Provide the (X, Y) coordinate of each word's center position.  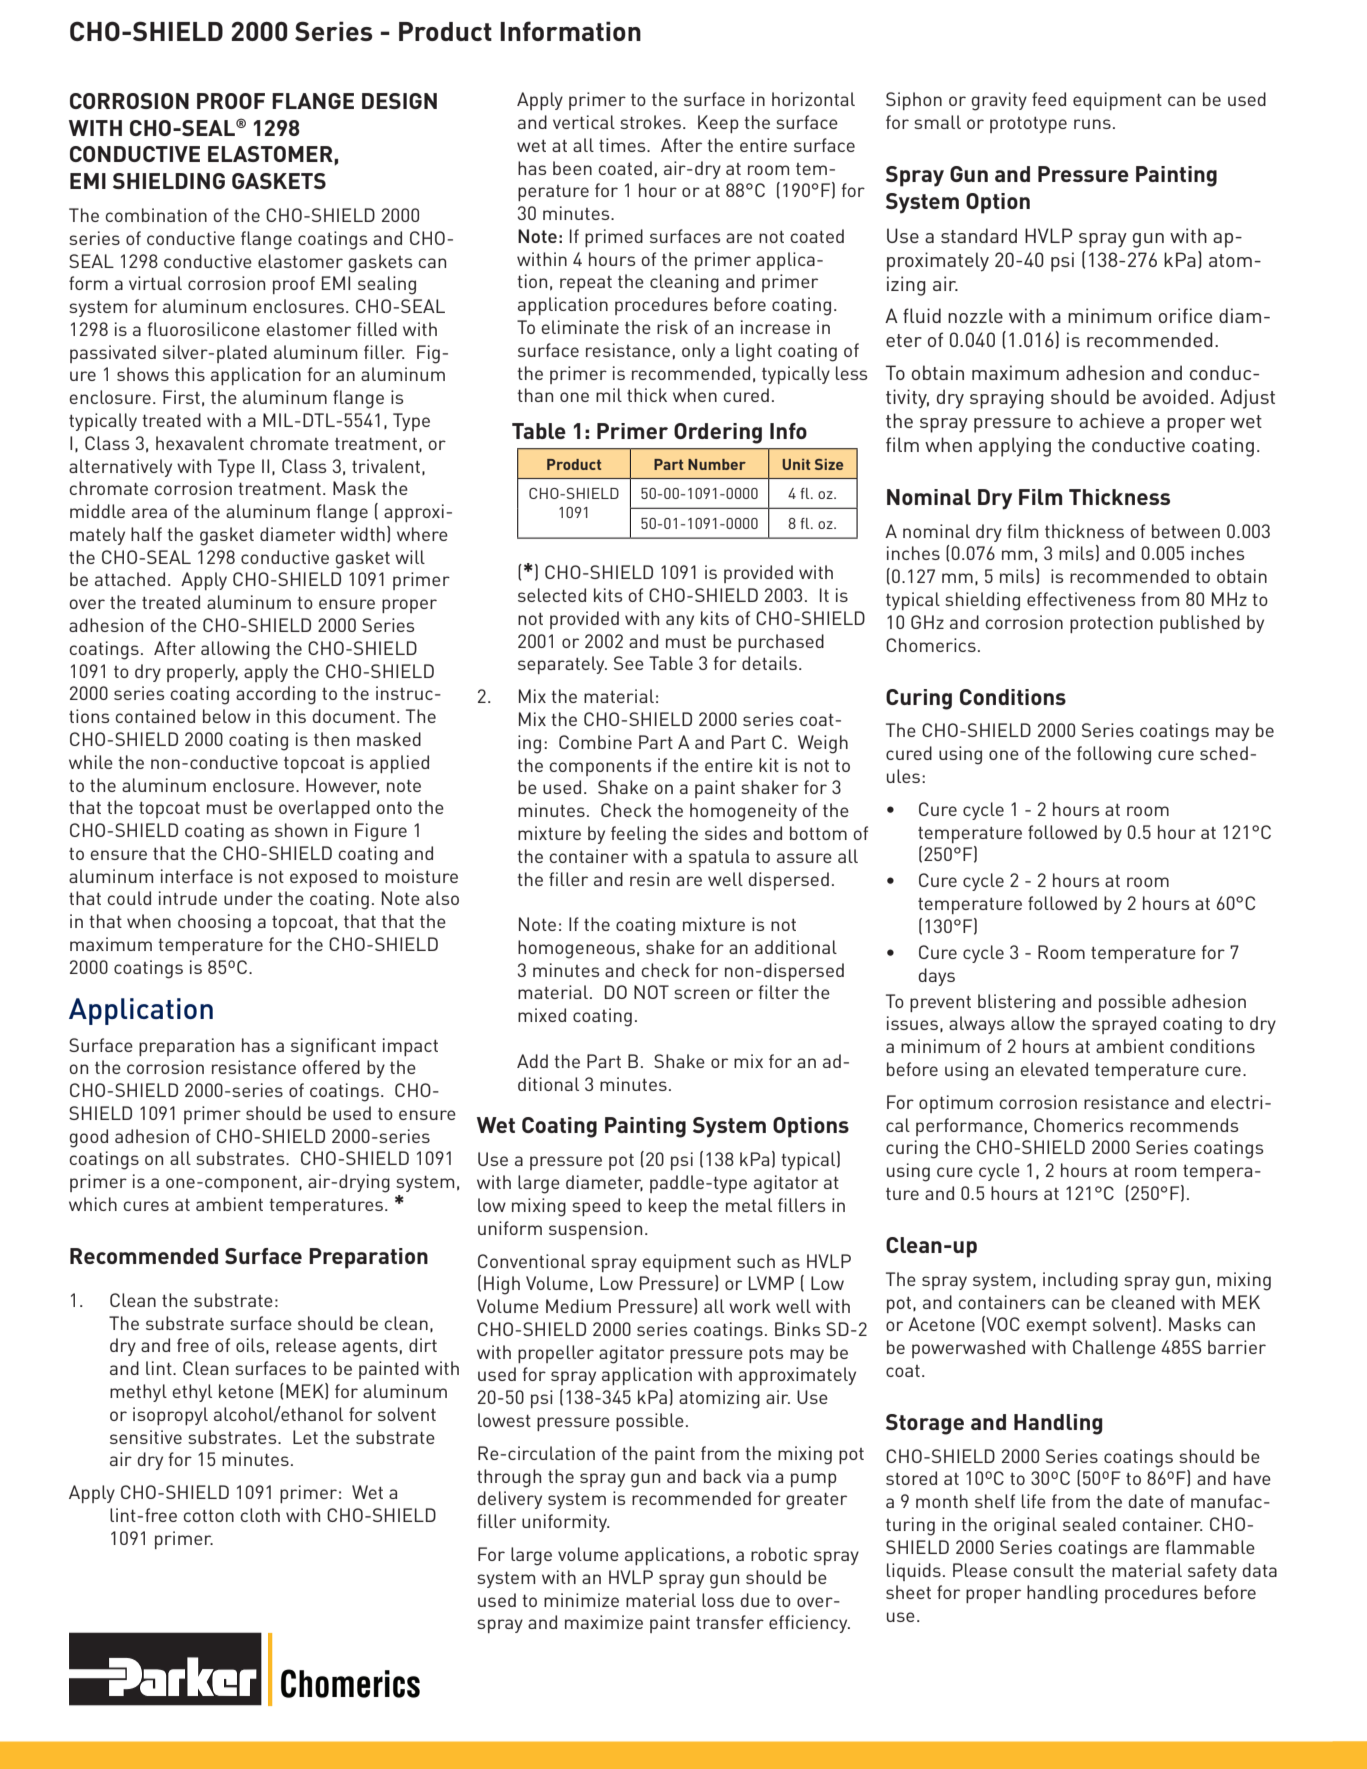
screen (701, 994)
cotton (208, 1516)
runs (1092, 124)
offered (331, 1067)
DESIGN (399, 101)
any (680, 622)
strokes (650, 122)
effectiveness (1081, 599)
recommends (1184, 1125)
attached (130, 579)
